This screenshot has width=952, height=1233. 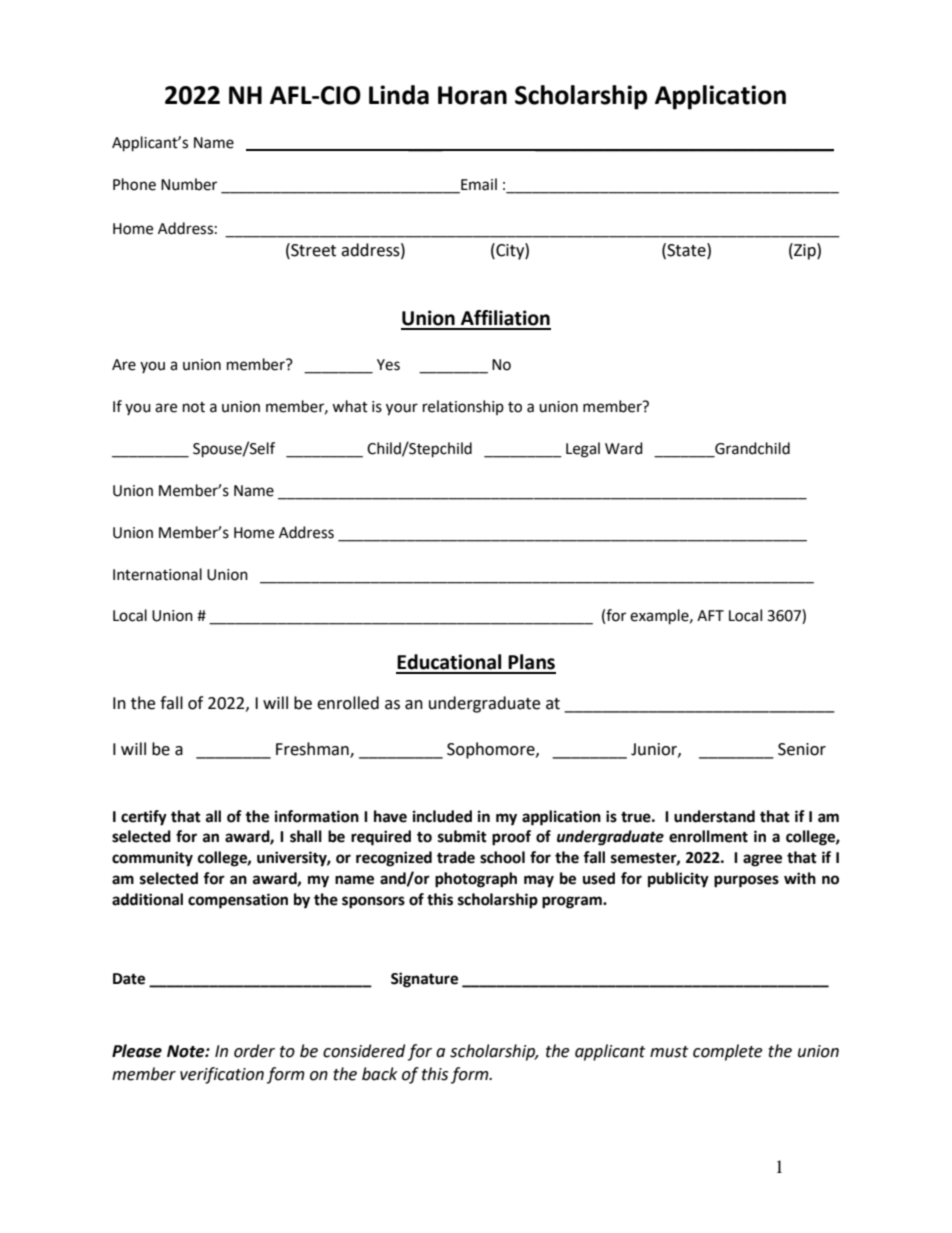 What do you see at coordinates (380, 1074) in the screenshot?
I see `back` at bounding box center [380, 1074].
